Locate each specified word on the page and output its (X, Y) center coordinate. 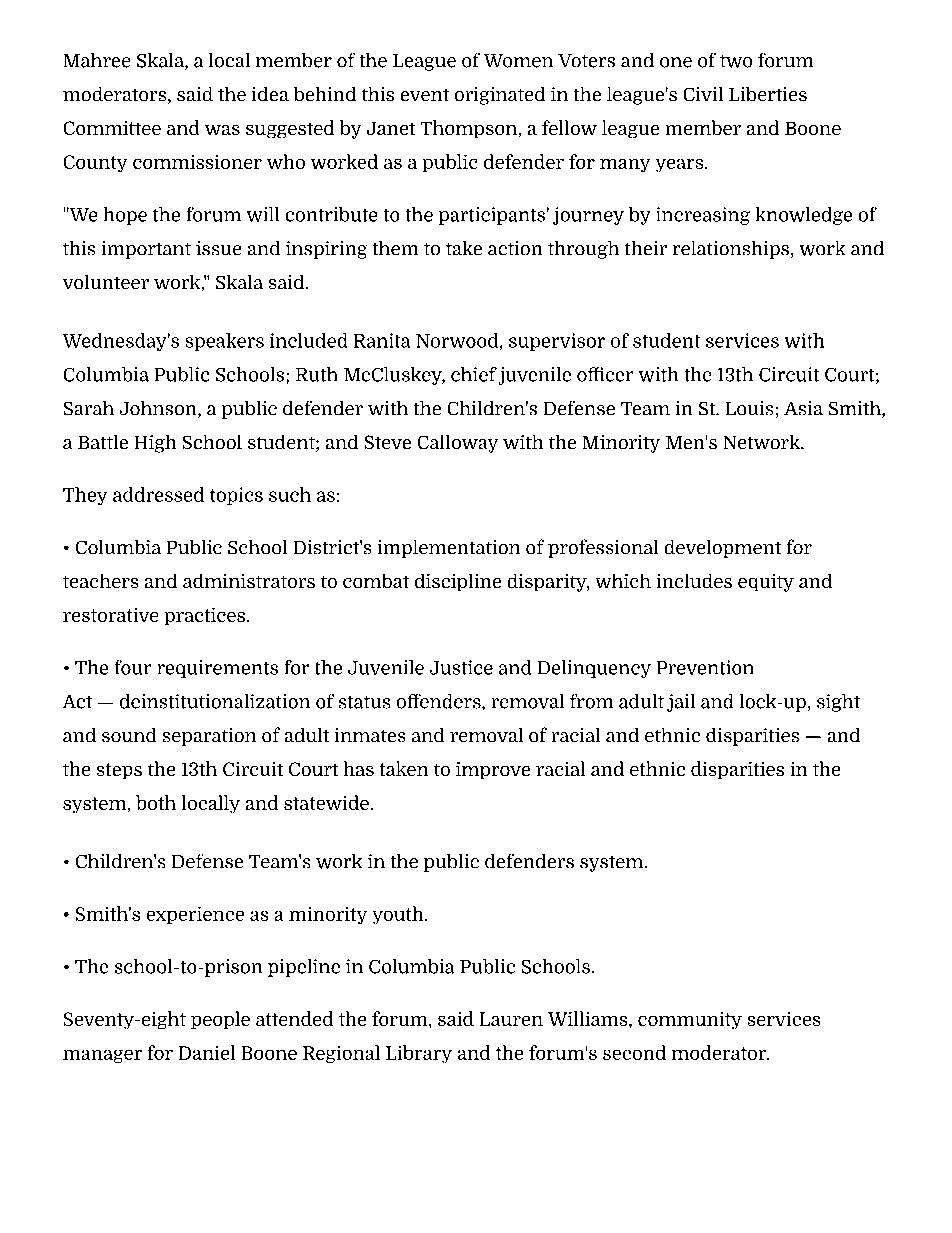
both (156, 802)
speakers (225, 342)
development (723, 549)
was (222, 130)
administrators (249, 581)
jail (681, 703)
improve (493, 770)
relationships (732, 250)
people (220, 1020)
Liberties (768, 94)
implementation (449, 549)
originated (500, 96)
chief (474, 374)
